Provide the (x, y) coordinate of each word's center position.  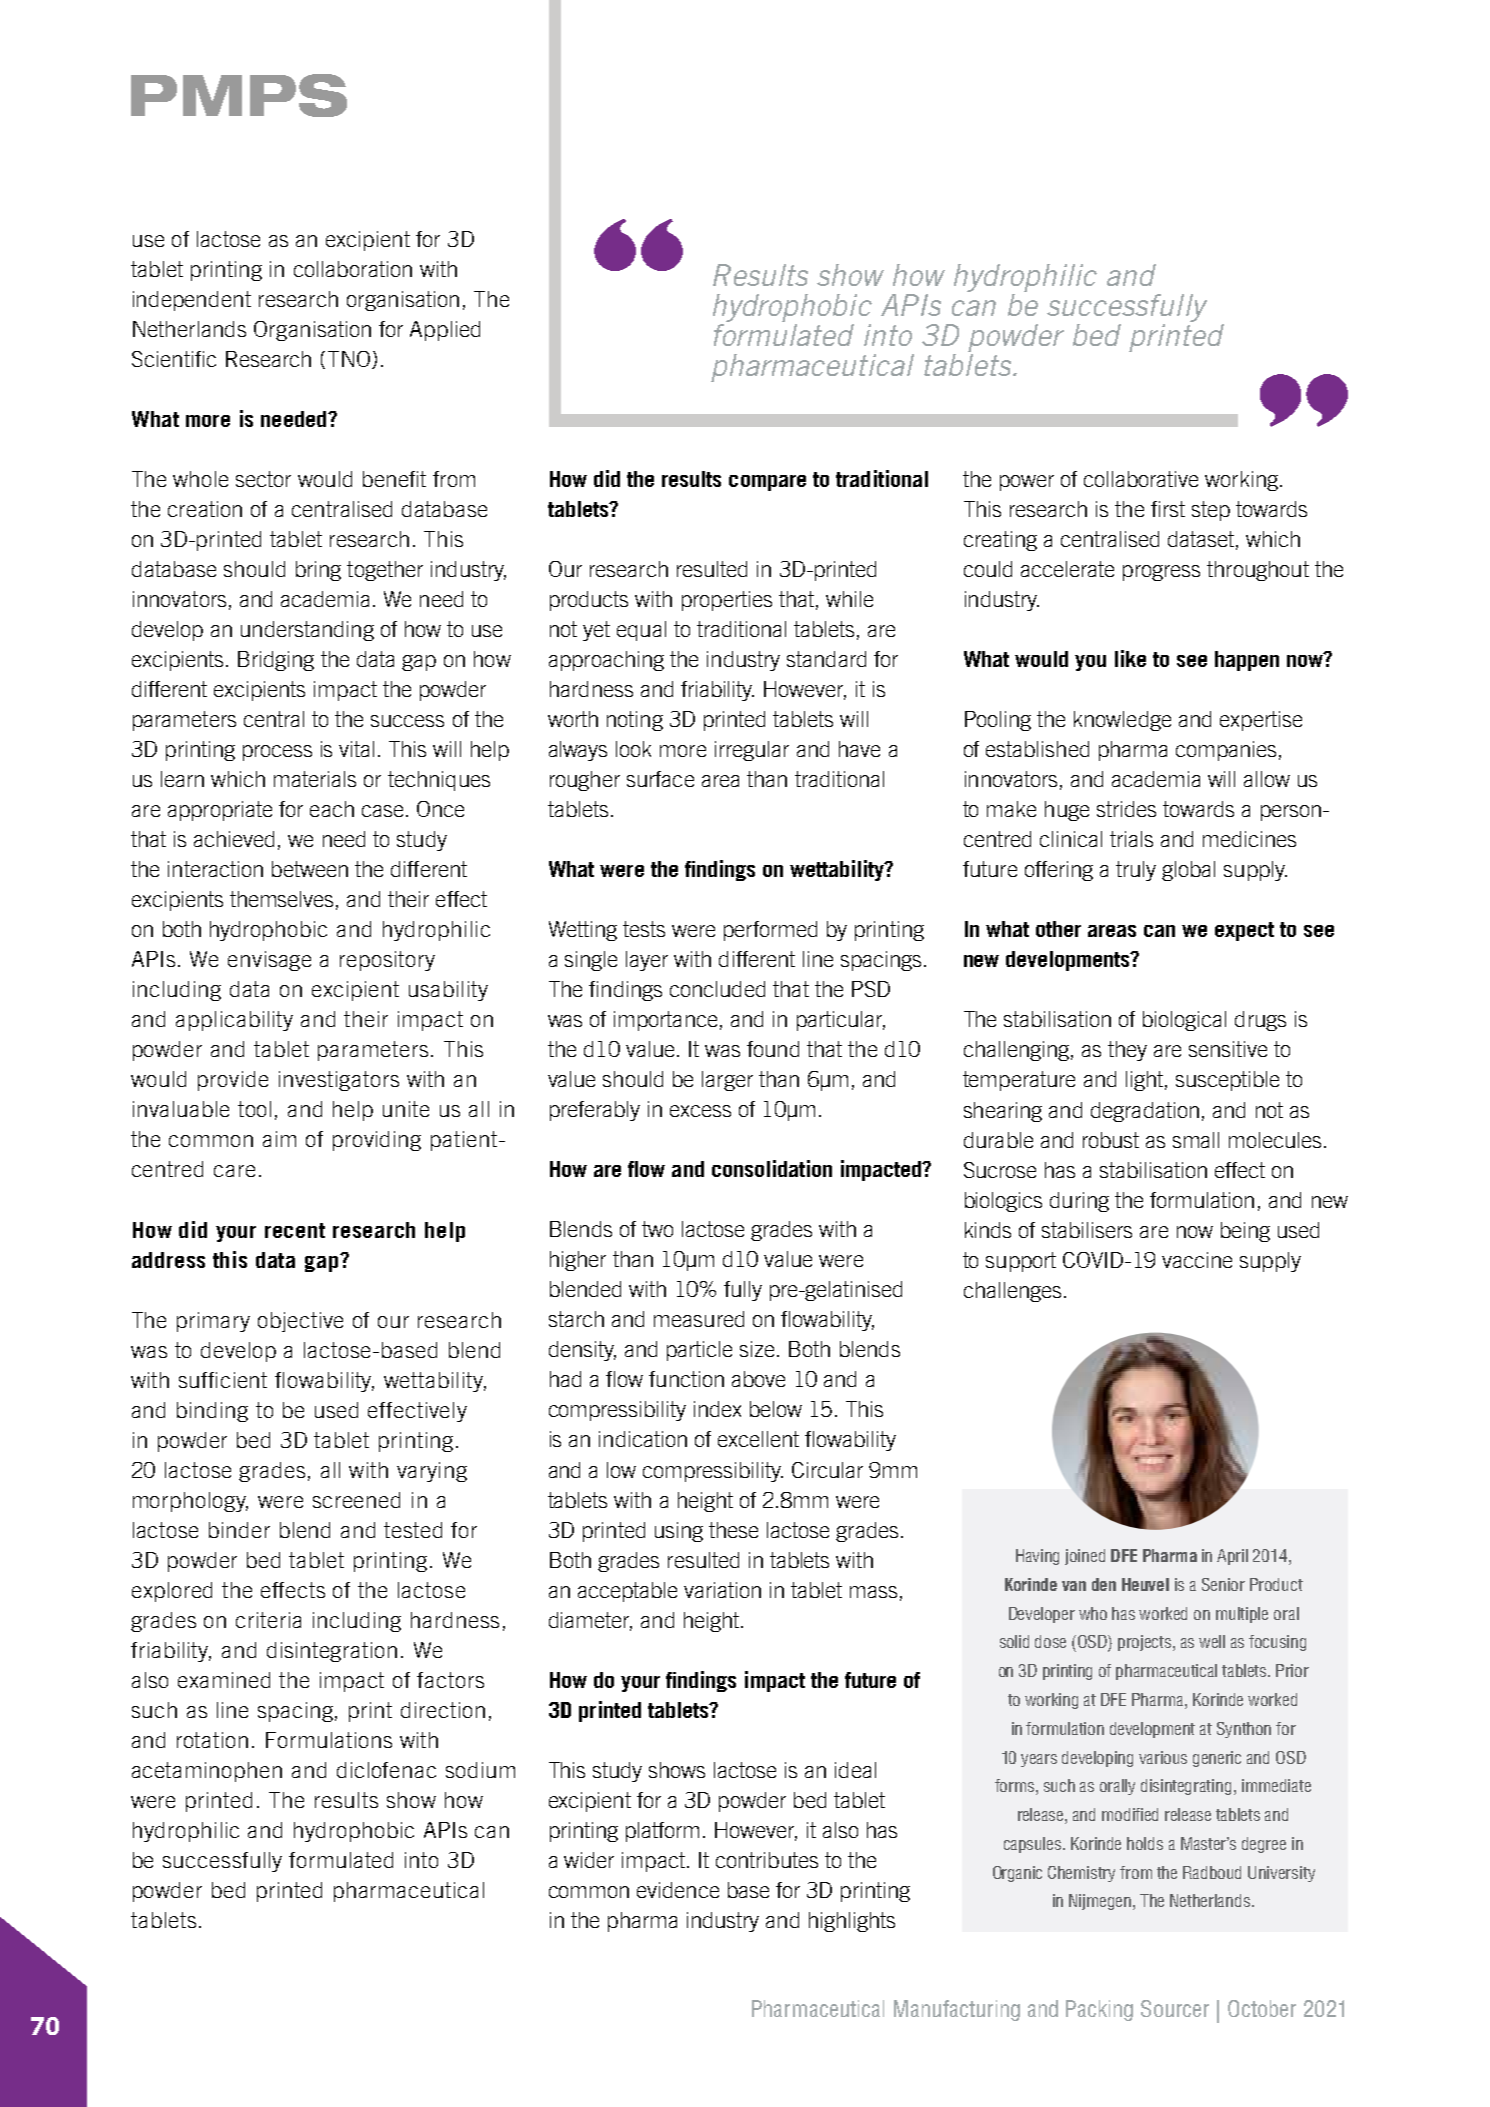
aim (279, 1139)
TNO (350, 360)
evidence (678, 1890)
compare (767, 483)
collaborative (1141, 479)
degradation (1145, 1112)
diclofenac (386, 1770)
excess (700, 1111)
